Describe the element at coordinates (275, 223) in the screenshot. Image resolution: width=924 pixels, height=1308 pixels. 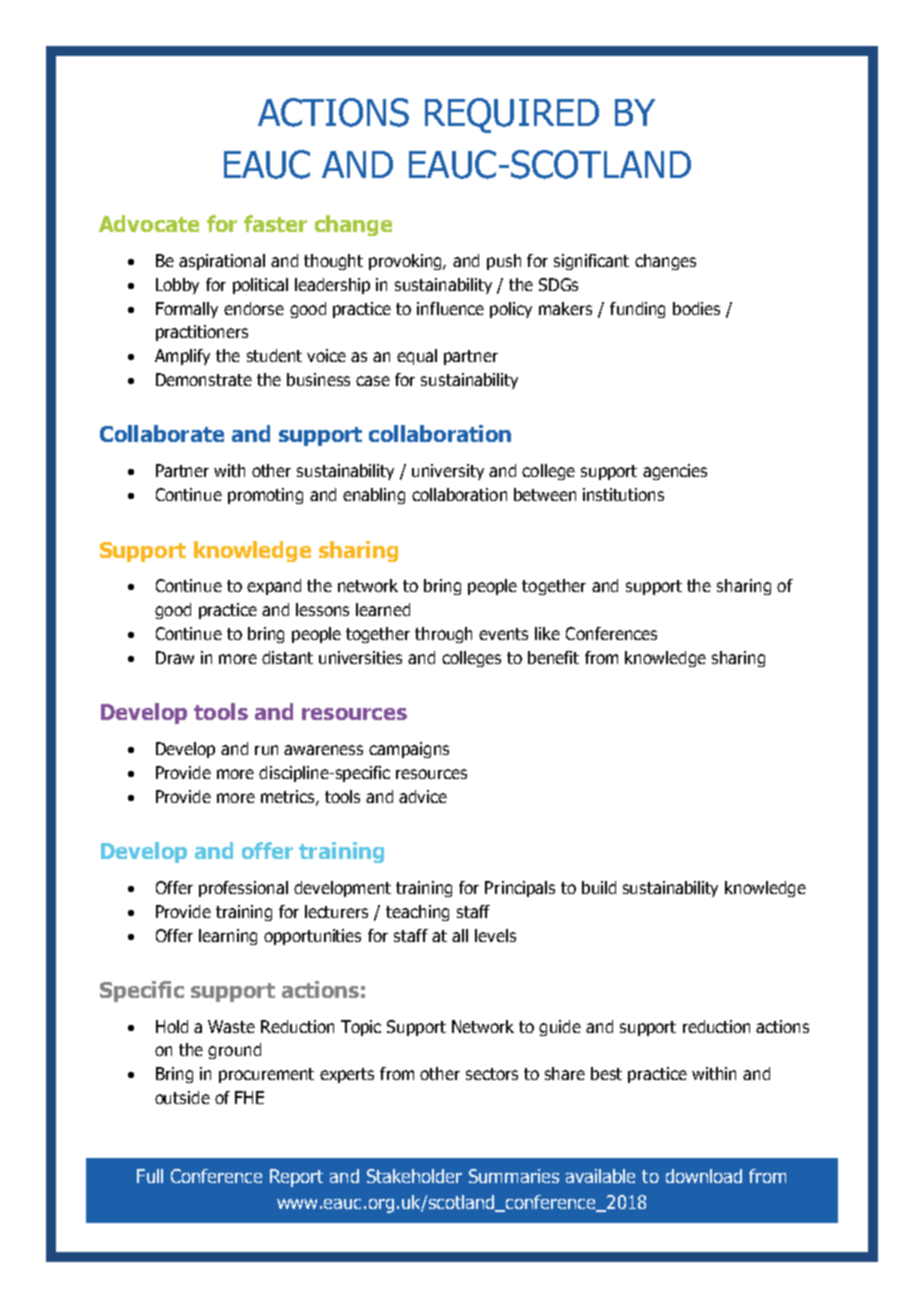
I see `faster` at that location.
